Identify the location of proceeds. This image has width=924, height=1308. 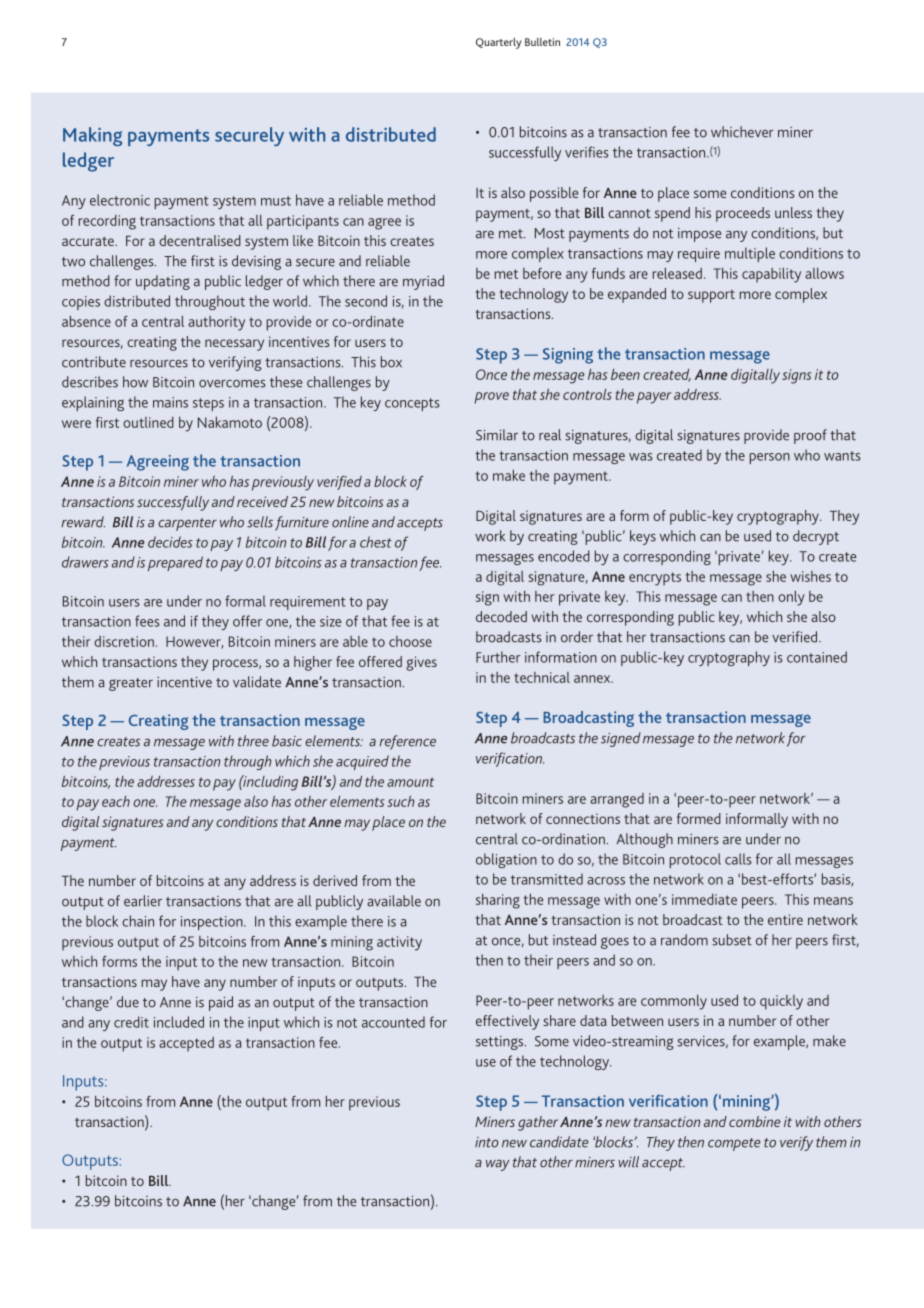
(743, 214).
